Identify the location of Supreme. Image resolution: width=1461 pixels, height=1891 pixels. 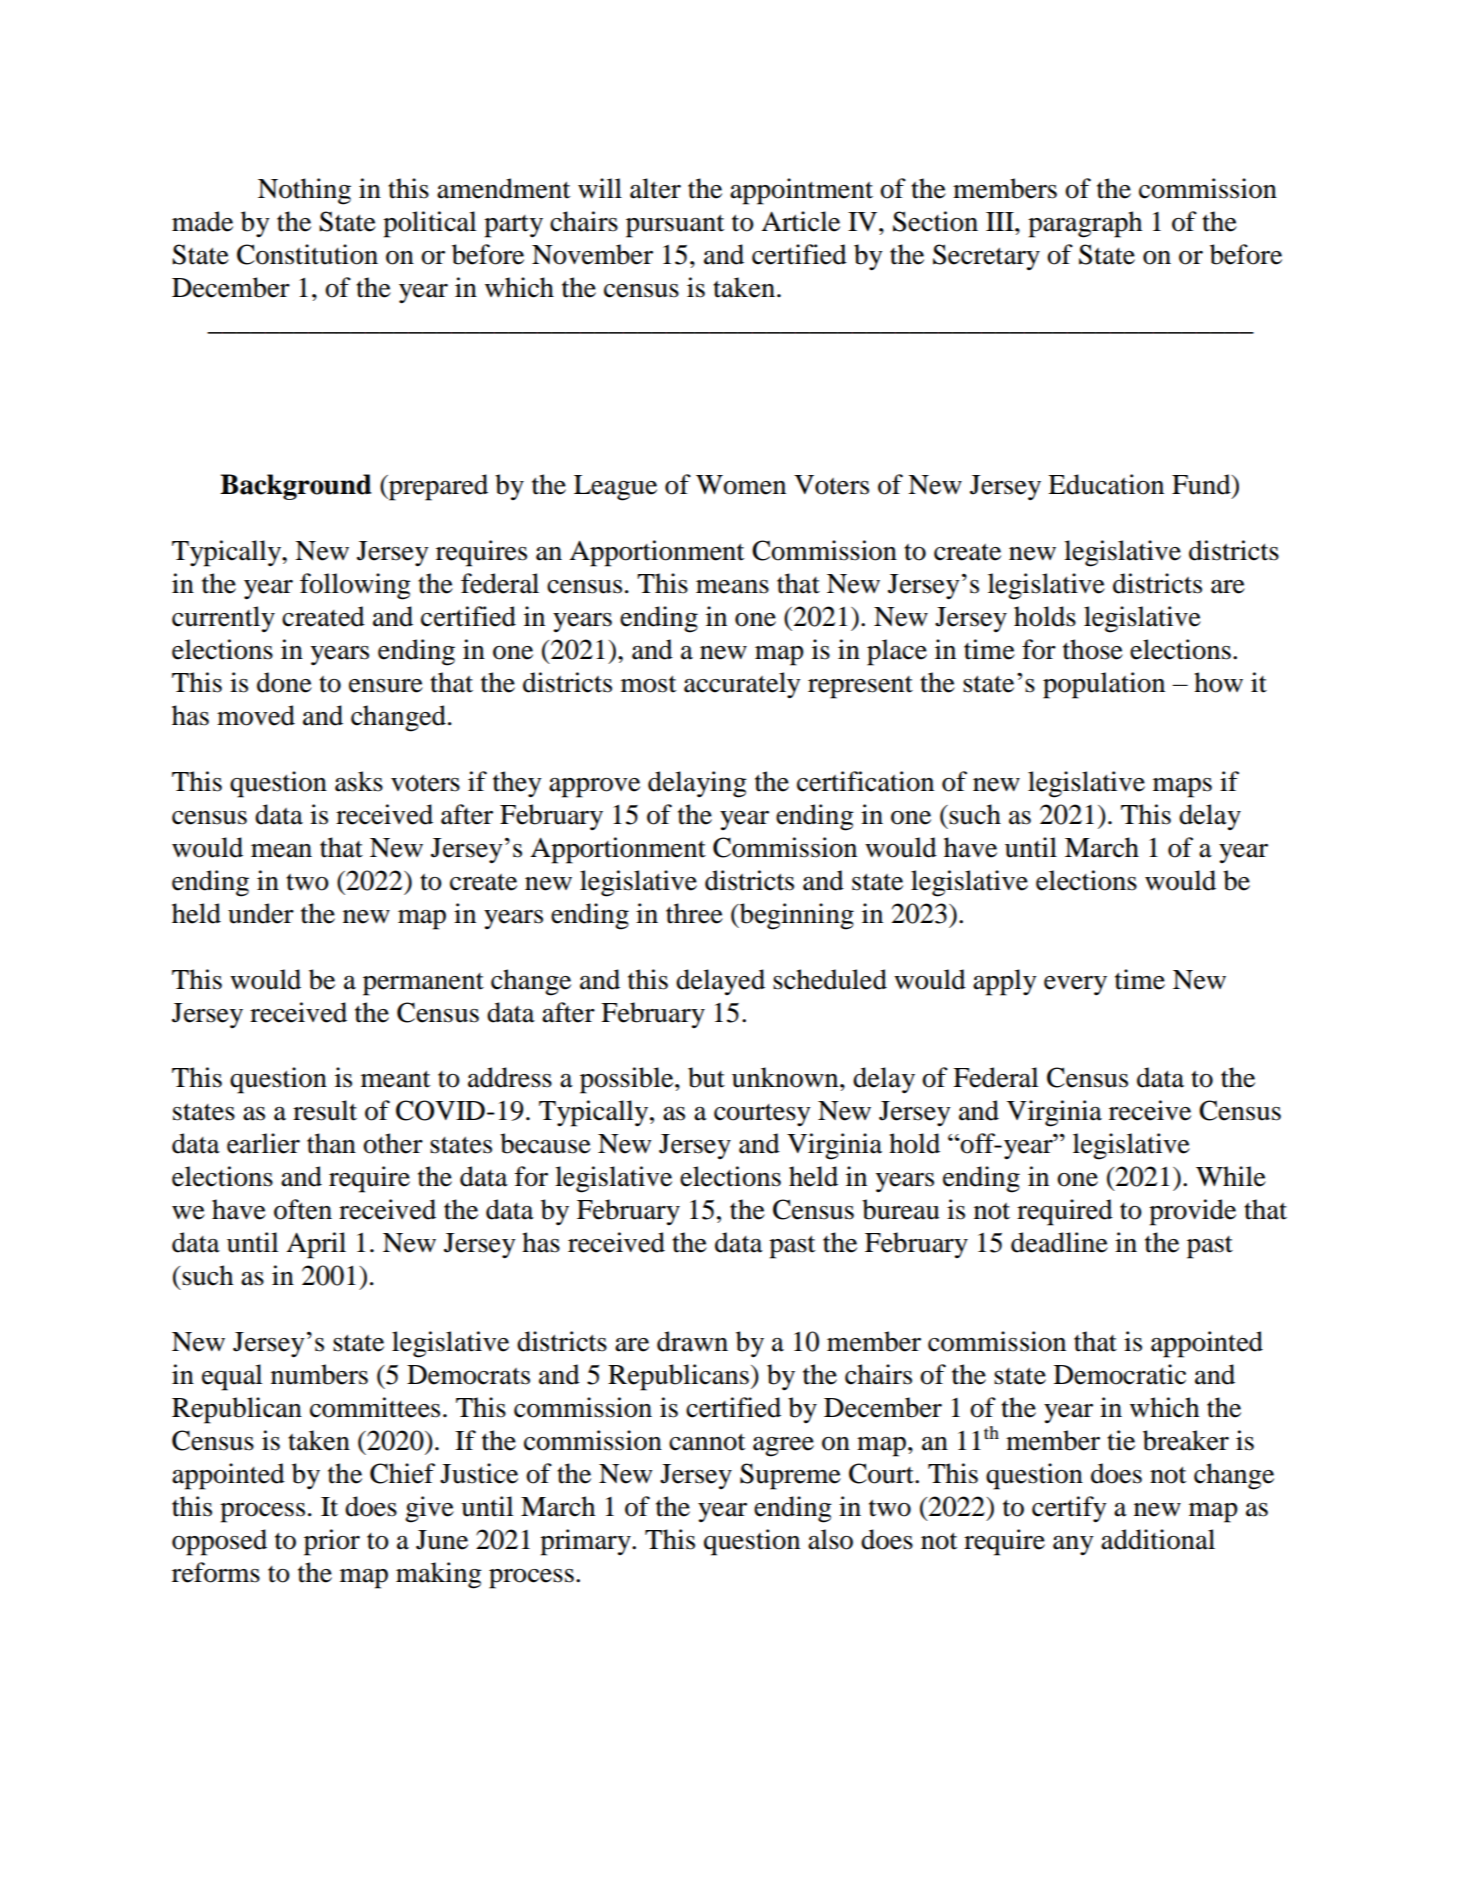
(790, 1476).
